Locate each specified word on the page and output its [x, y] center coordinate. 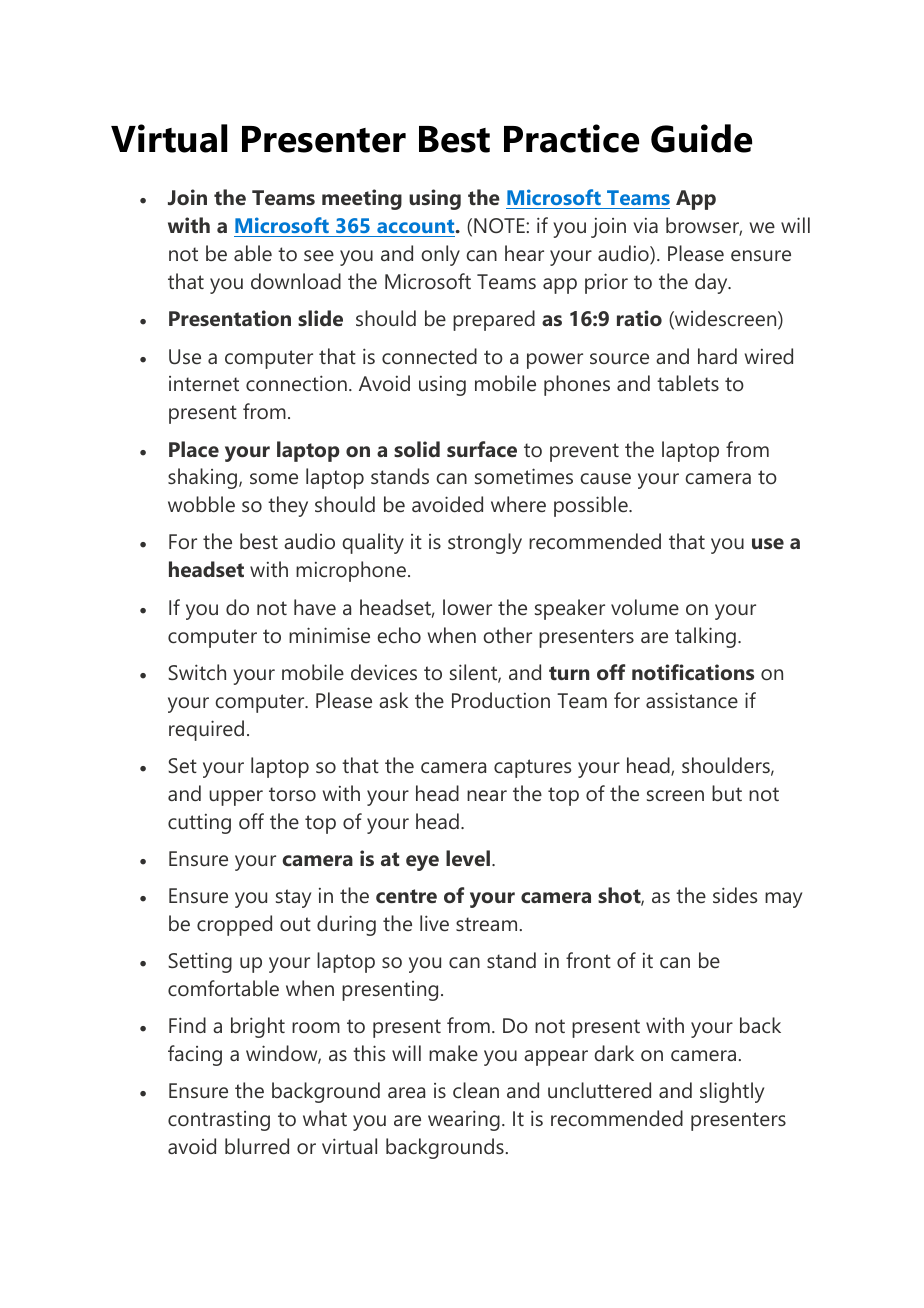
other [507, 635]
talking [705, 637]
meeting [362, 199]
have [315, 607]
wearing [464, 1120]
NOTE [500, 225]
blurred [257, 1146]
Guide [701, 138]
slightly [732, 1092]
